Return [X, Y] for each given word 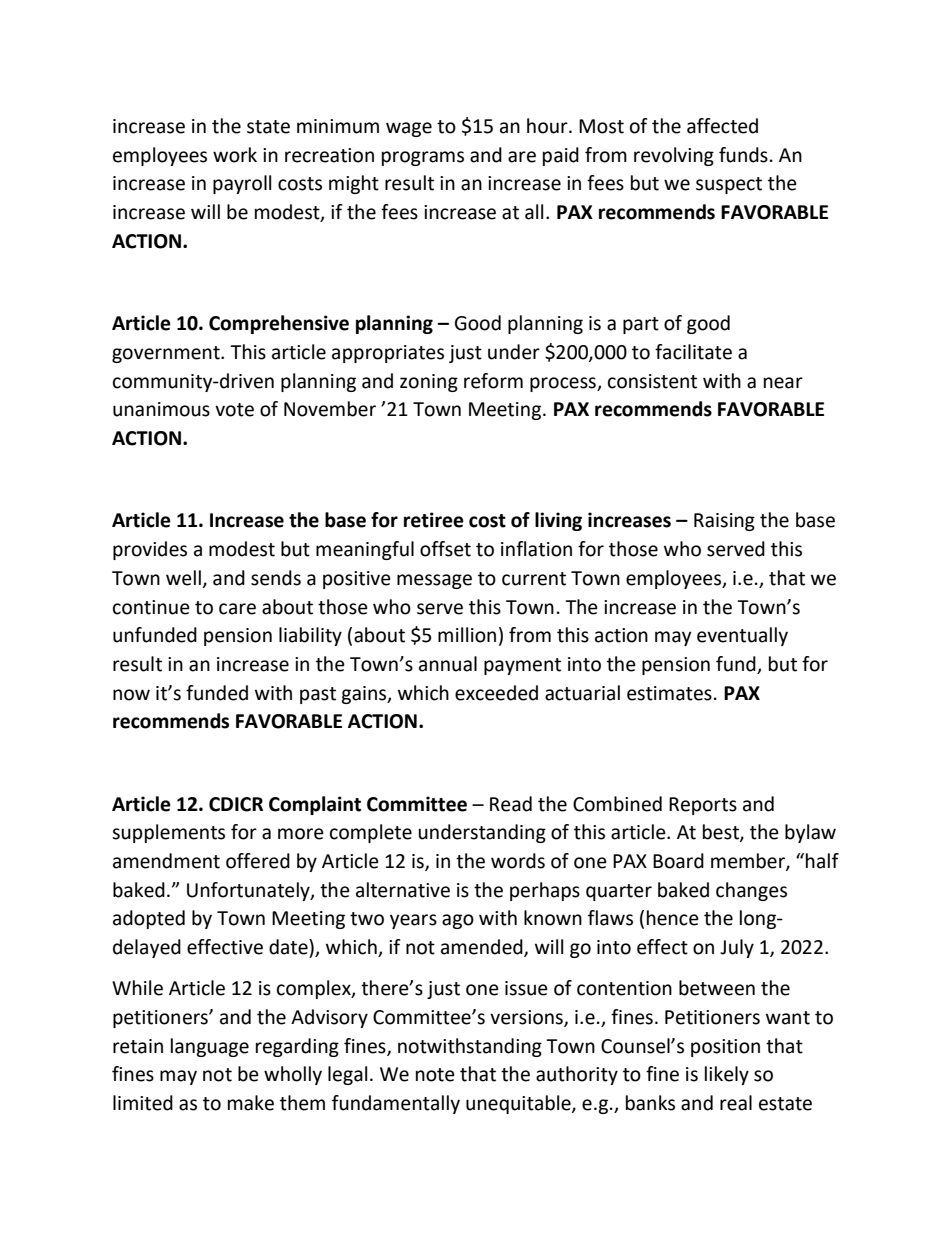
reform [493, 381]
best [722, 833]
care [237, 609]
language [210, 1047]
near [783, 383]
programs [423, 158]
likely [727, 1075]
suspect [729, 185]
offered [258, 861]
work [235, 155]
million [467, 635]
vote [234, 410]
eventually [742, 636]
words [518, 861]
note [435, 1075]
